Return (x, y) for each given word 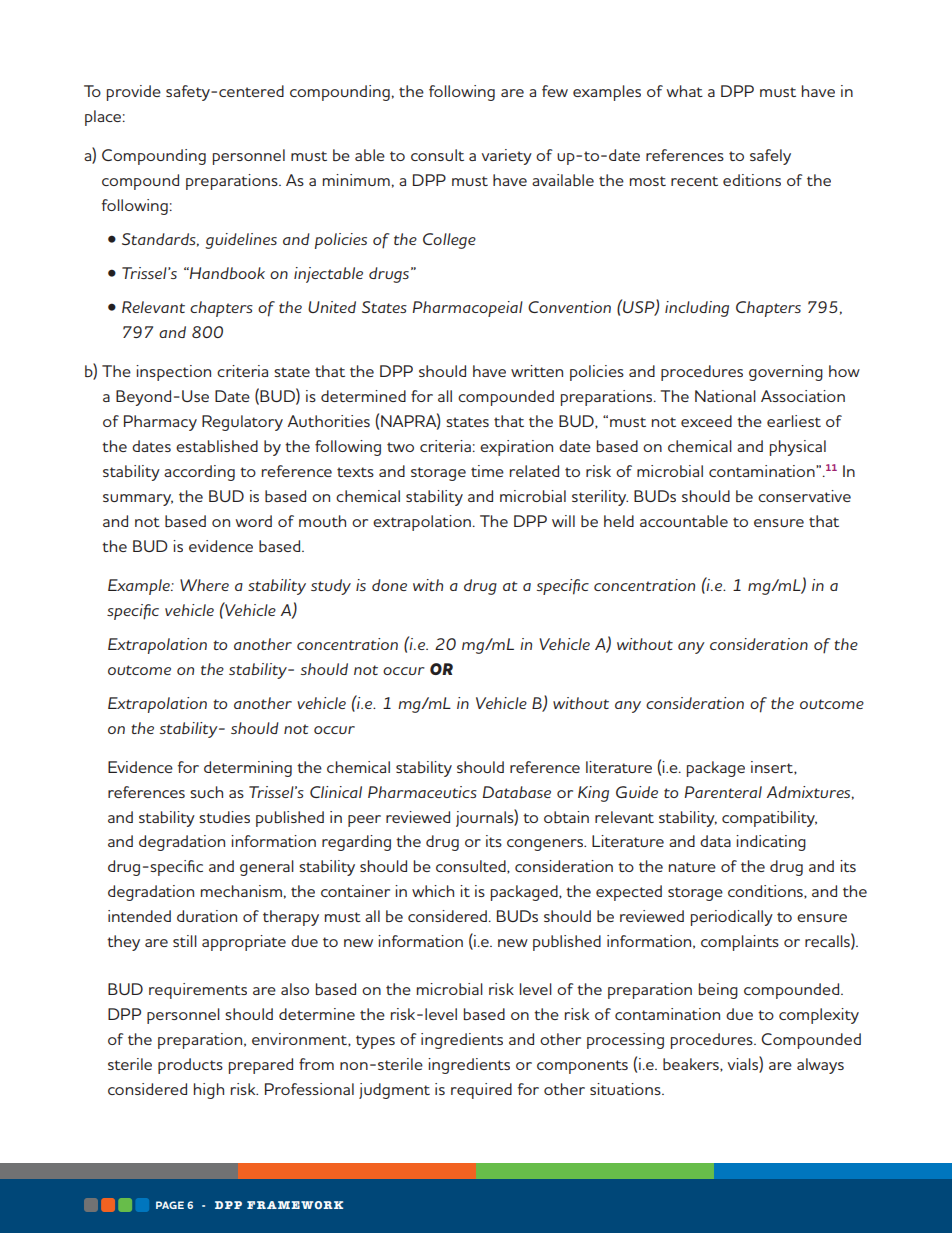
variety (507, 157)
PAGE (170, 1205)
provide (134, 93)
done (389, 585)
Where (204, 585)
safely (770, 157)
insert (773, 768)
